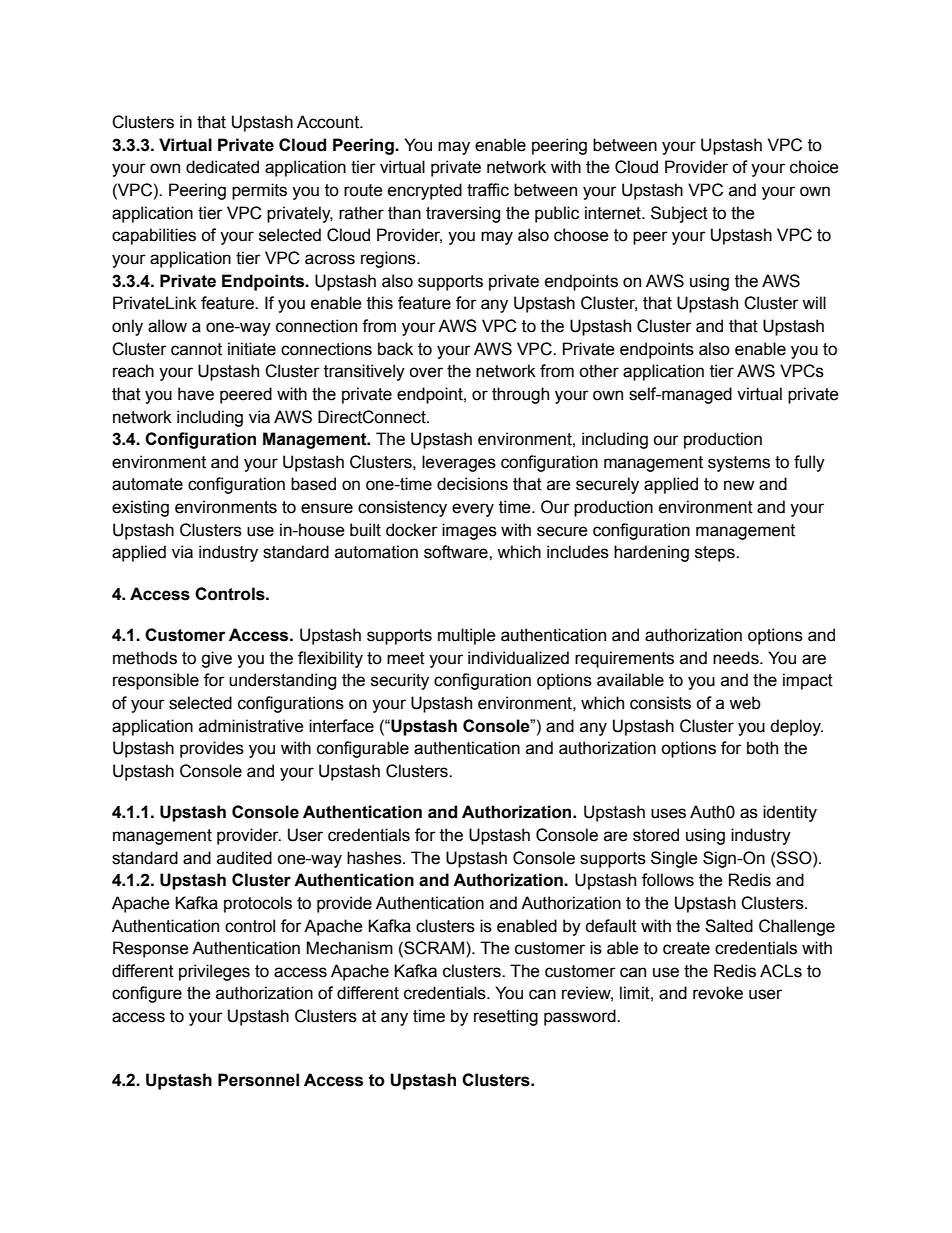 The width and height of the screenshot is (952, 1233). Describe the element at coordinates (716, 554) in the screenshot. I see `steps` at that location.
